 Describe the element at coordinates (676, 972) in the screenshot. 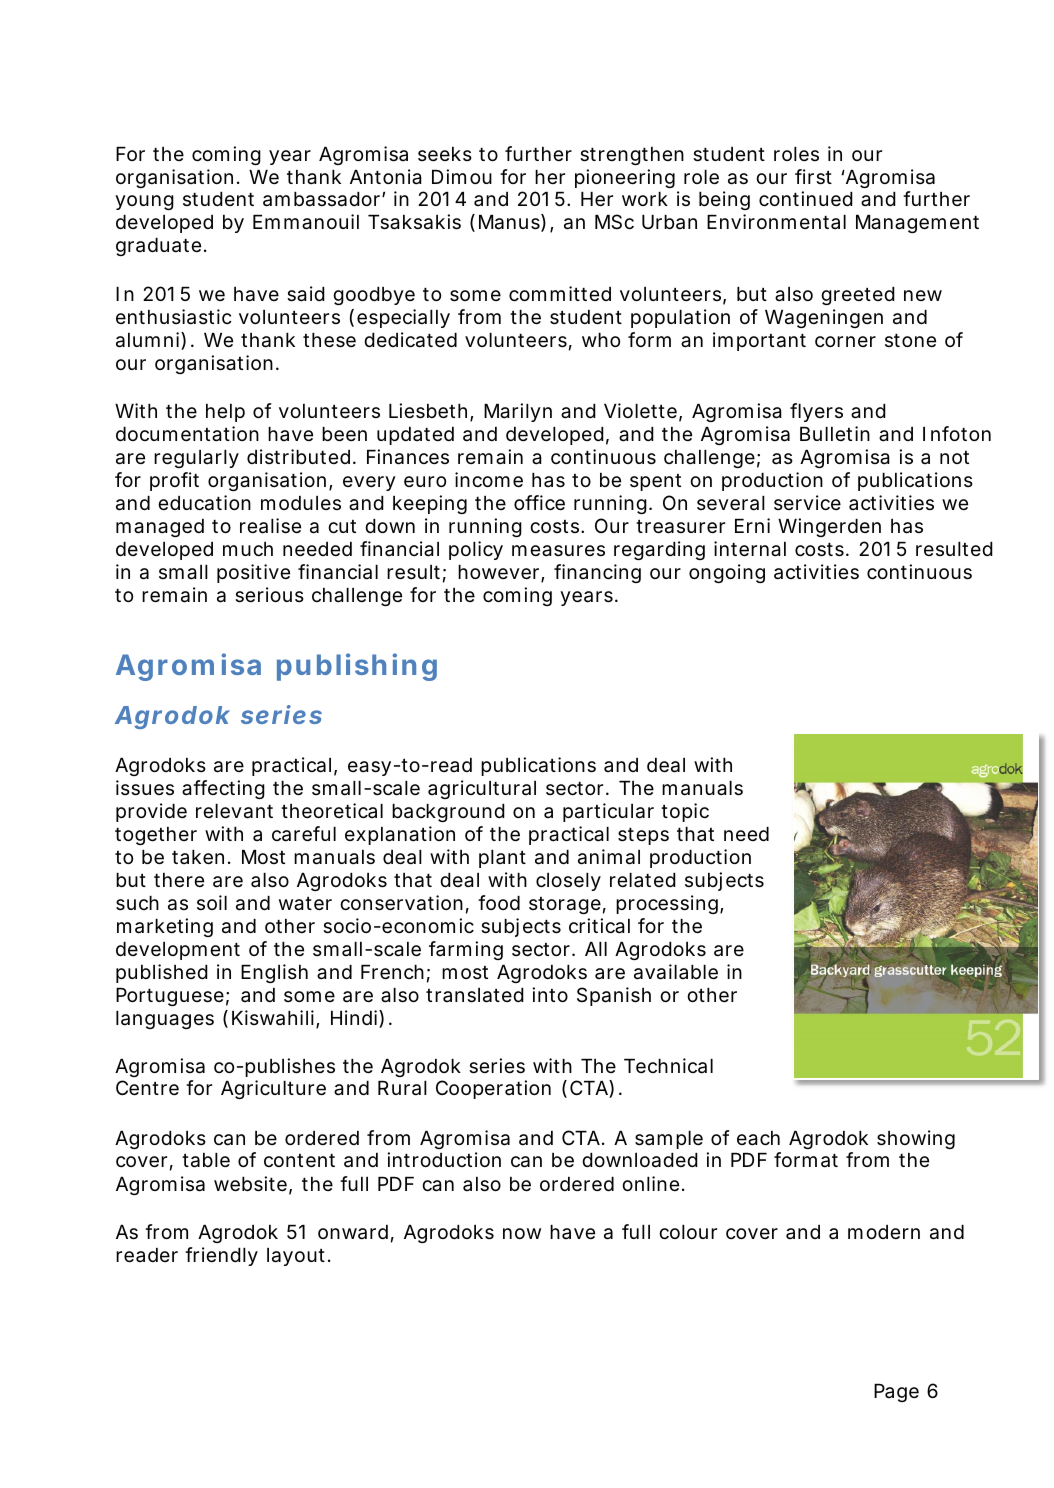

I see `available` at that location.
